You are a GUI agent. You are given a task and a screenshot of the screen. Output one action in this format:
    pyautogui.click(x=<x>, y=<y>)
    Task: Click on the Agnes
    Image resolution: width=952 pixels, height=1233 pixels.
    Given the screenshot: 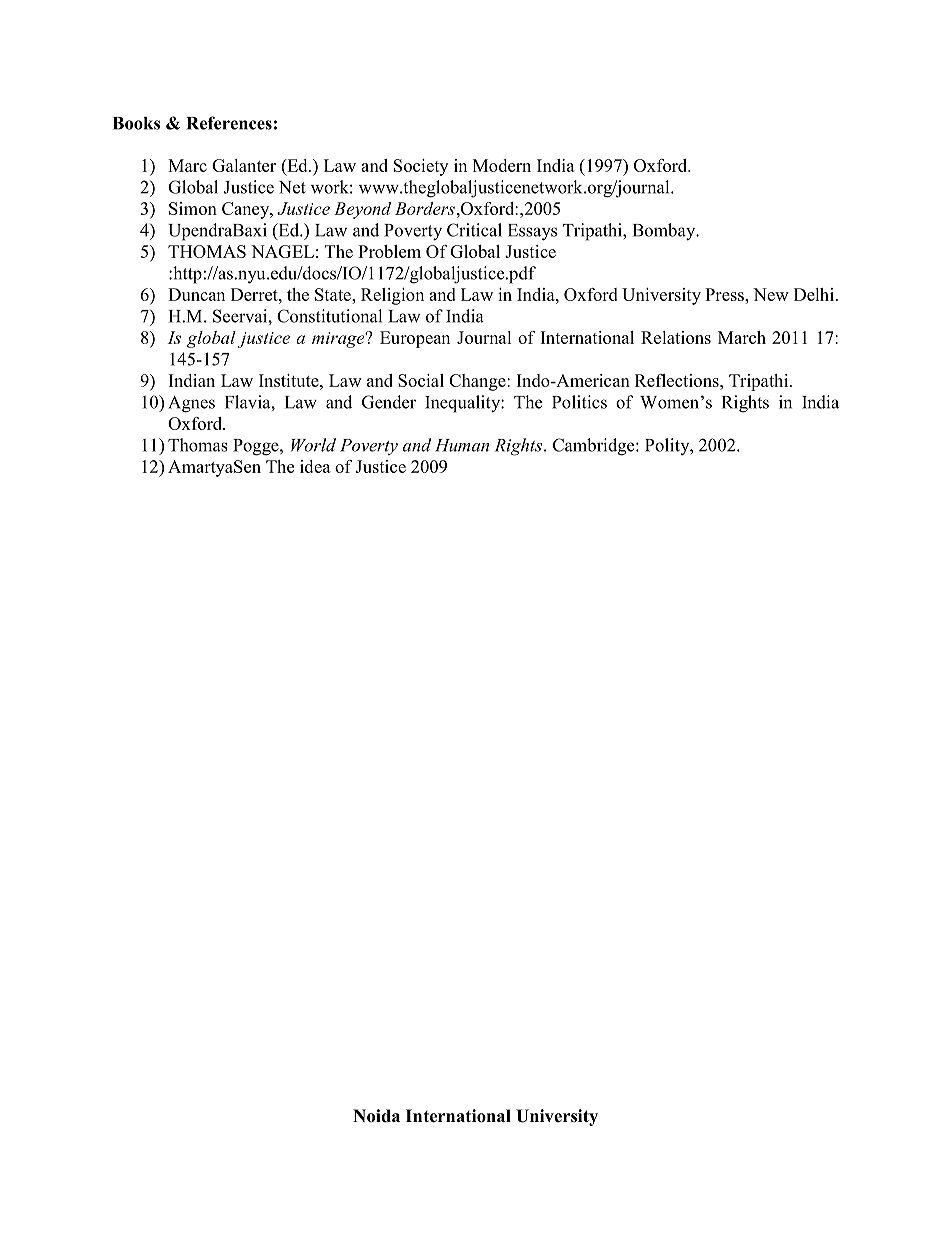 What is the action you would take?
    pyautogui.click(x=191, y=404)
